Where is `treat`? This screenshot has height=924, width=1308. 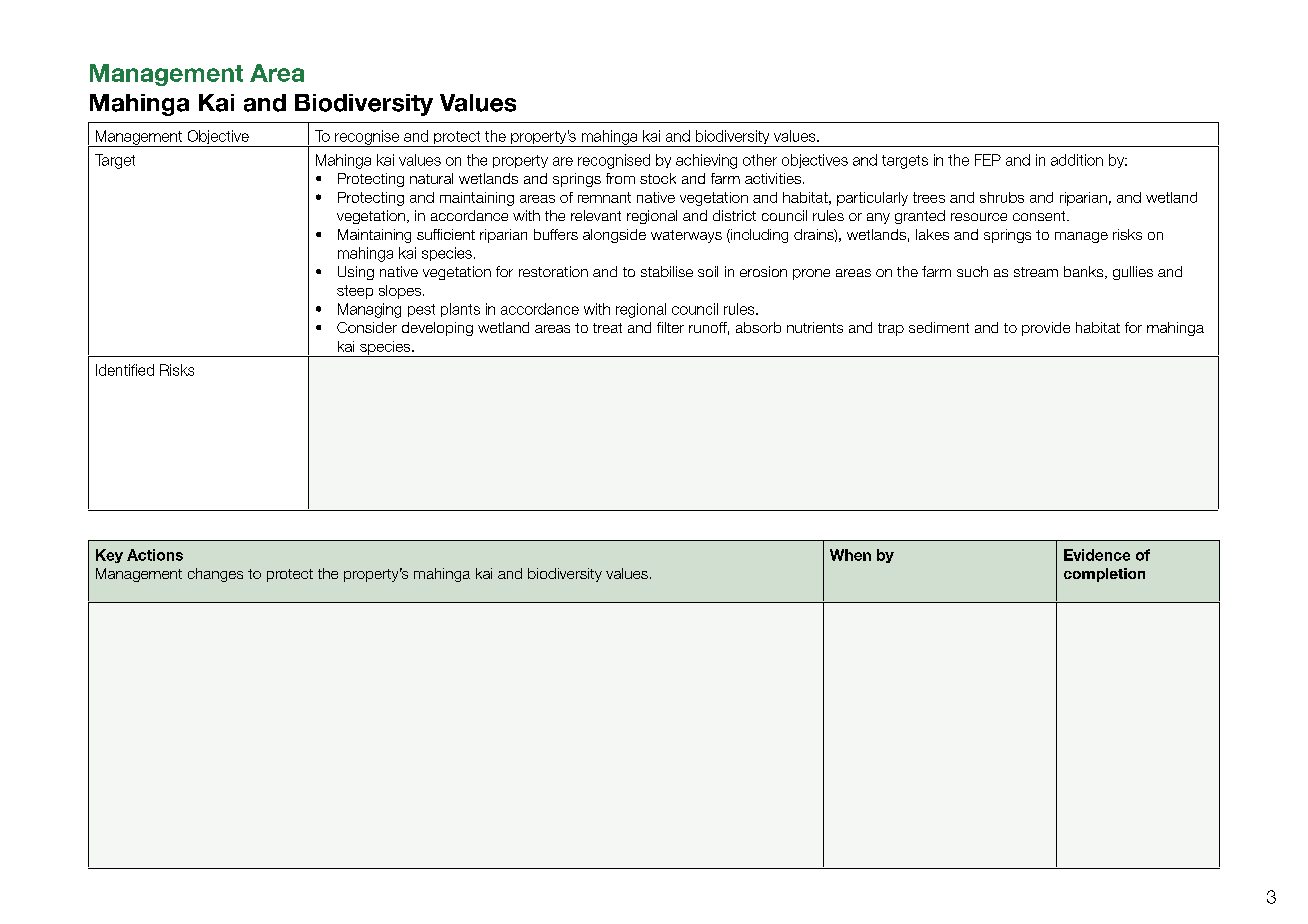 treat is located at coordinates (607, 328).
